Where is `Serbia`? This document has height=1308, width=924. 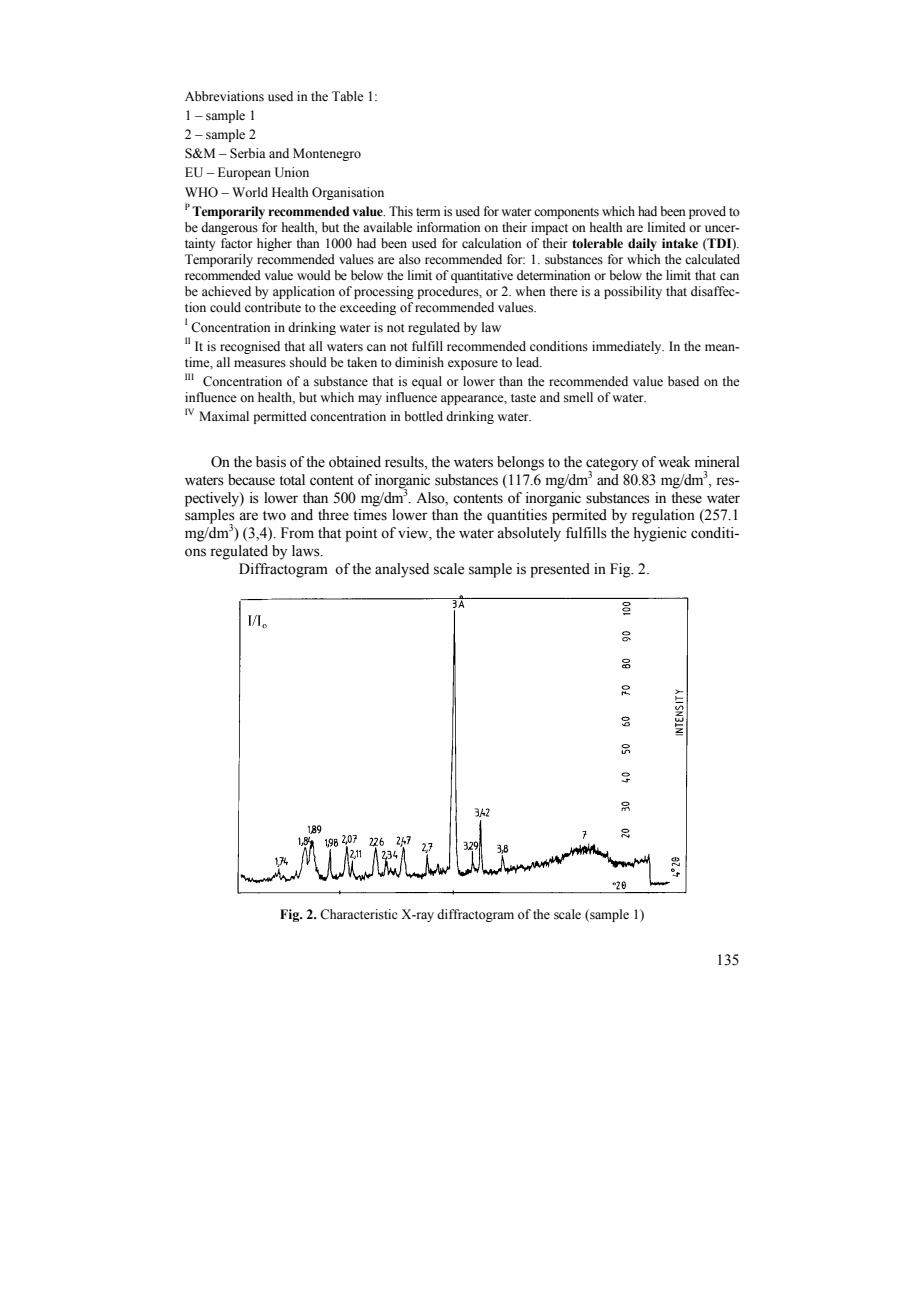 Serbia is located at coordinates (248, 153).
